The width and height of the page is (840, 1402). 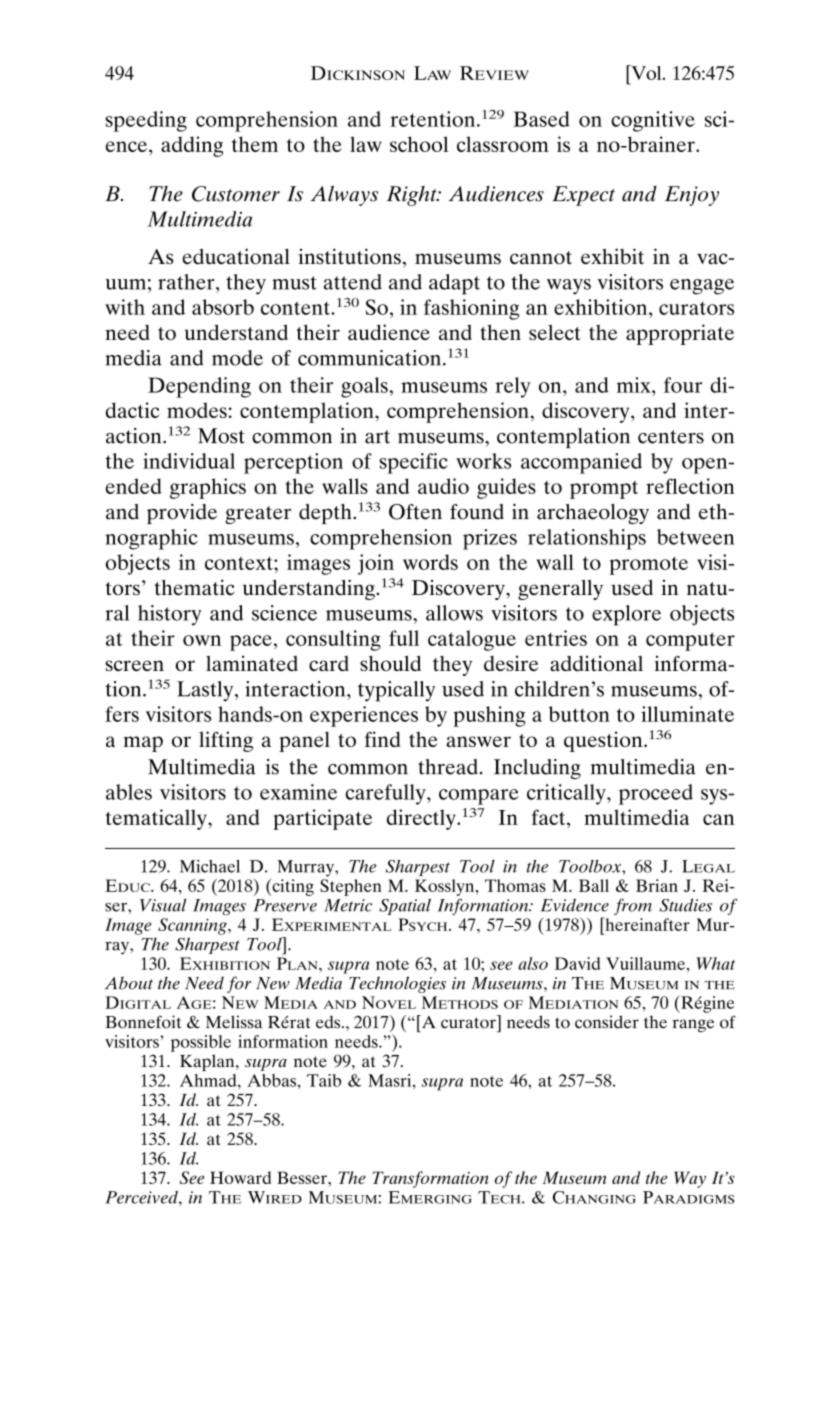 What do you see at coordinates (146, 121) in the page?
I see `speeding` at bounding box center [146, 121].
